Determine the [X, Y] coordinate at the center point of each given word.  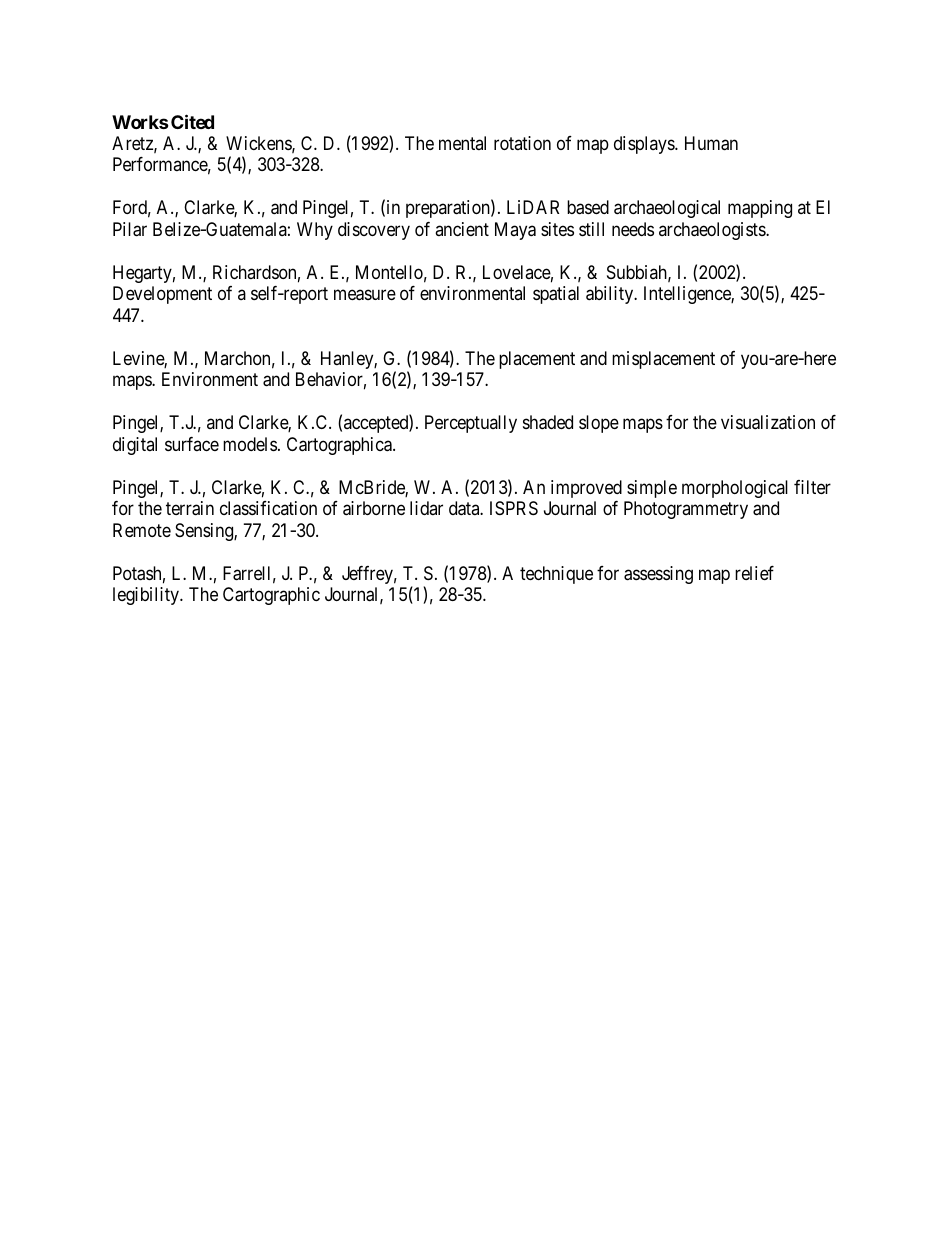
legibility [147, 596]
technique [556, 575]
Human [711, 143]
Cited [192, 121]
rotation [522, 143]
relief [754, 573]
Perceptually [471, 424]
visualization [768, 422]
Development [162, 295]
